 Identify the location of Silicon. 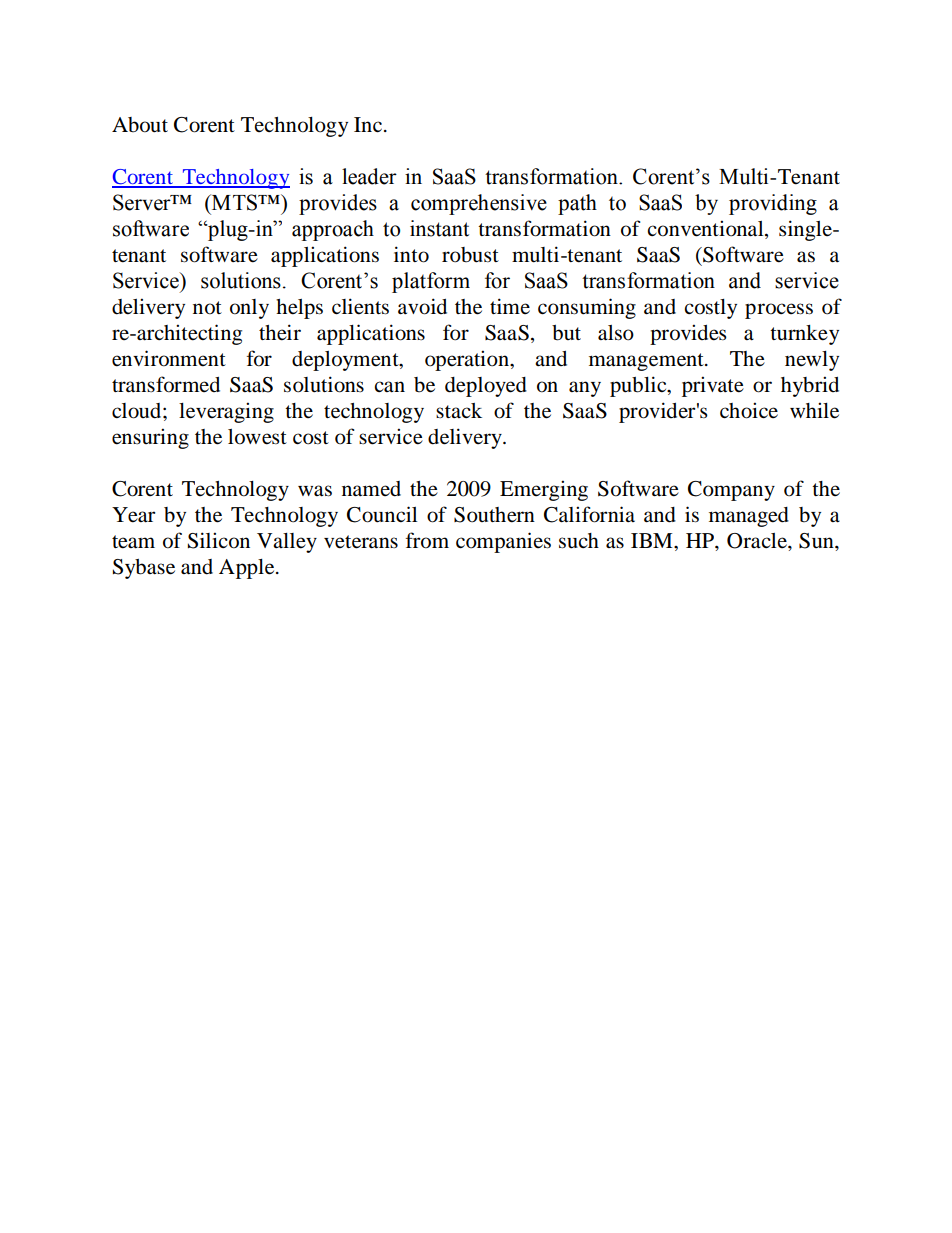
(219, 540).
